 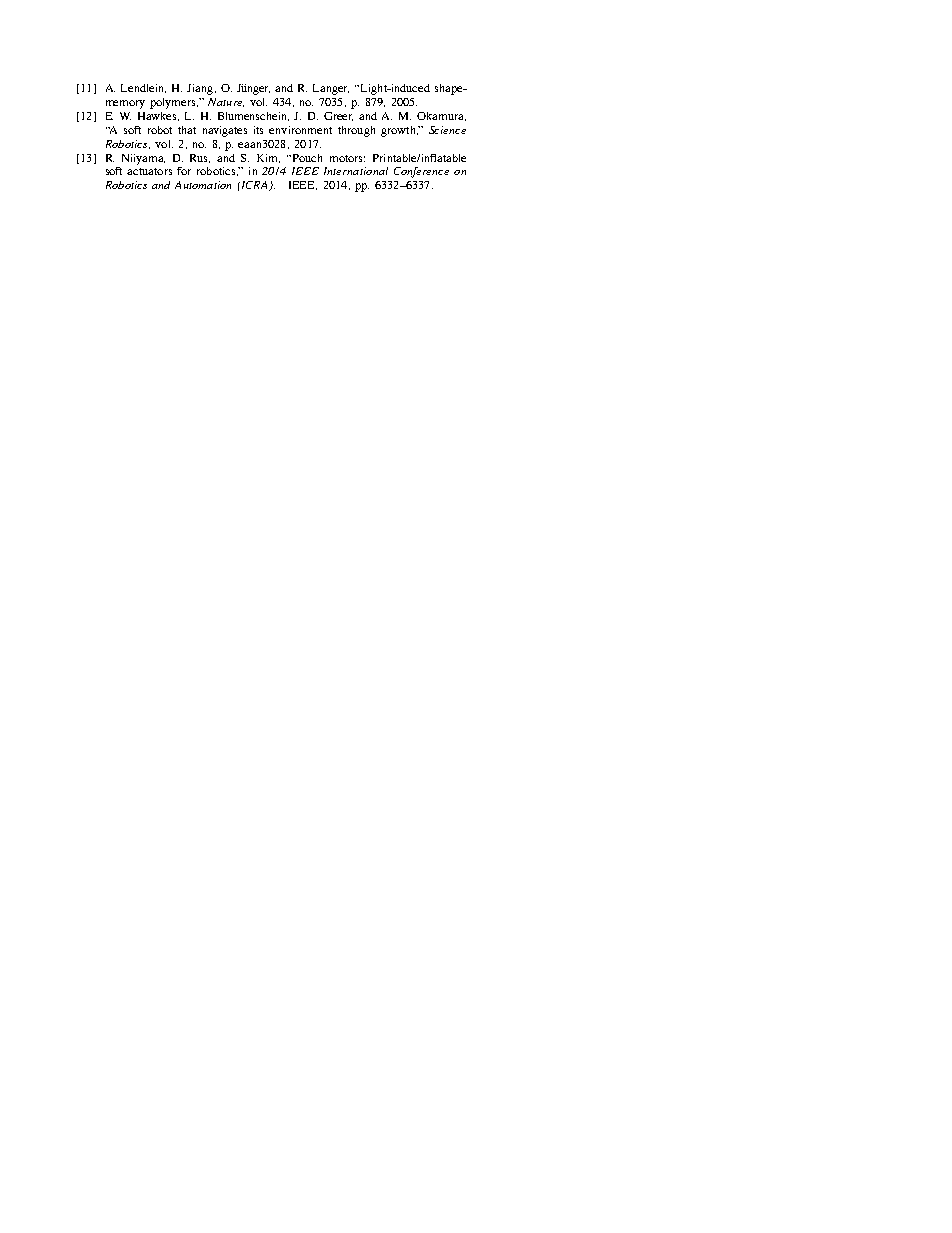 I want to click on Science, so click(x=447, y=130).
